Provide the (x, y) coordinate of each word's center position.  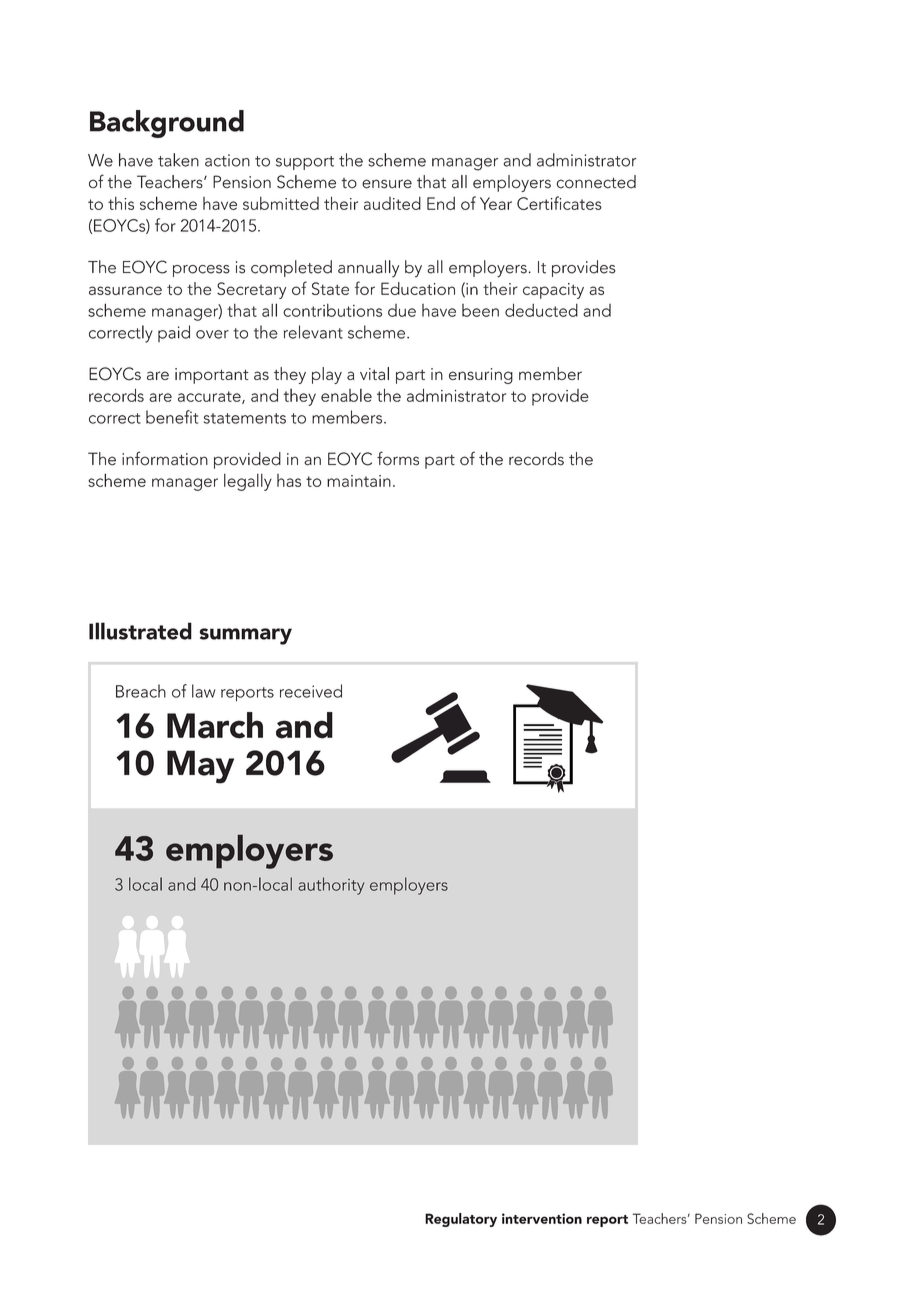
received (311, 691)
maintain (359, 481)
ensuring (481, 376)
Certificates (559, 203)
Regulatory (461, 1220)
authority (331, 886)
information (165, 458)
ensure (387, 184)
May (200, 767)
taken (178, 160)
